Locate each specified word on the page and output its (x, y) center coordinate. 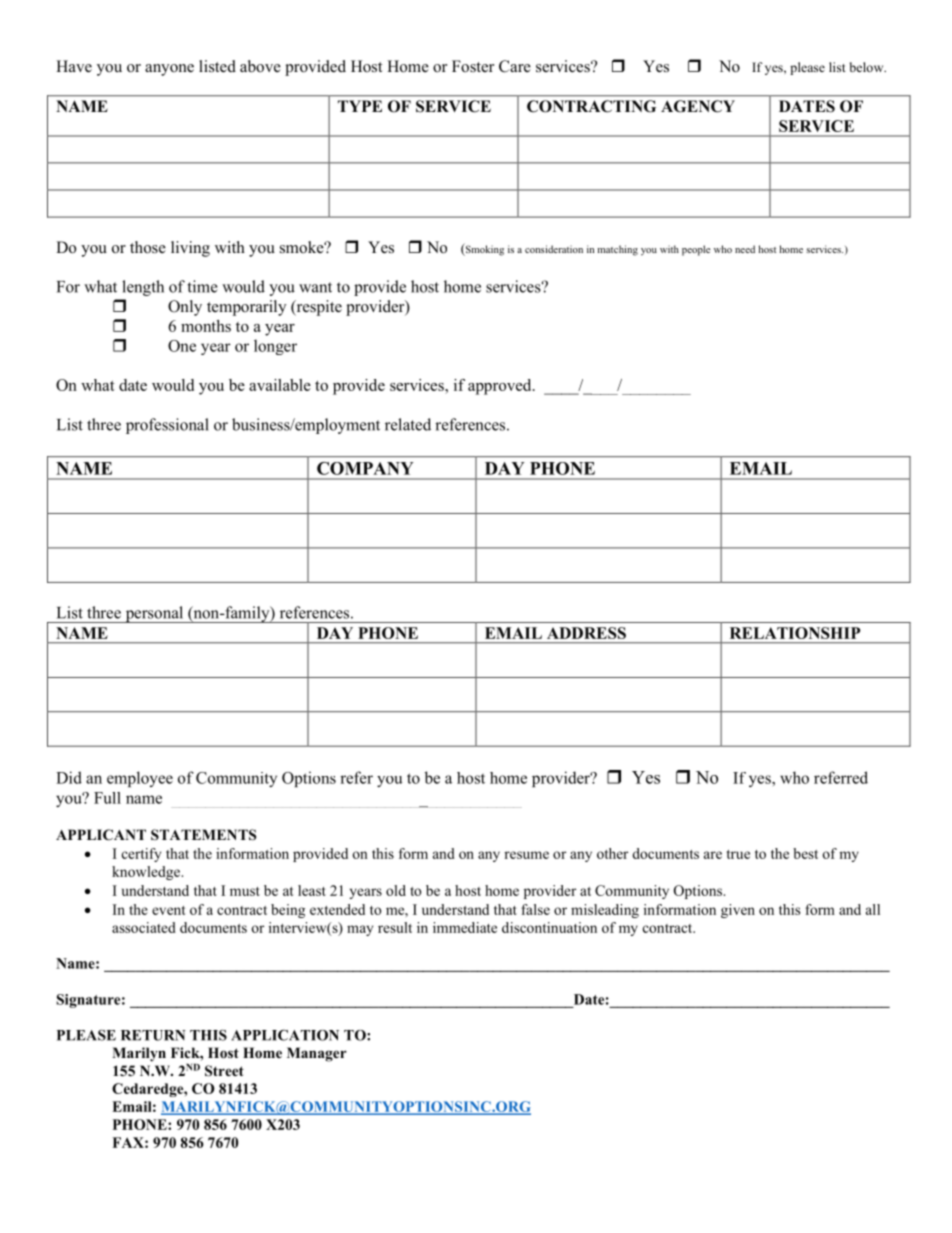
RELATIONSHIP (795, 633)
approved (501, 387)
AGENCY (698, 106)
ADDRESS (586, 633)
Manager (317, 1054)
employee (140, 779)
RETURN (153, 1035)
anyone (169, 70)
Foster (473, 66)
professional (167, 426)
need (745, 249)
